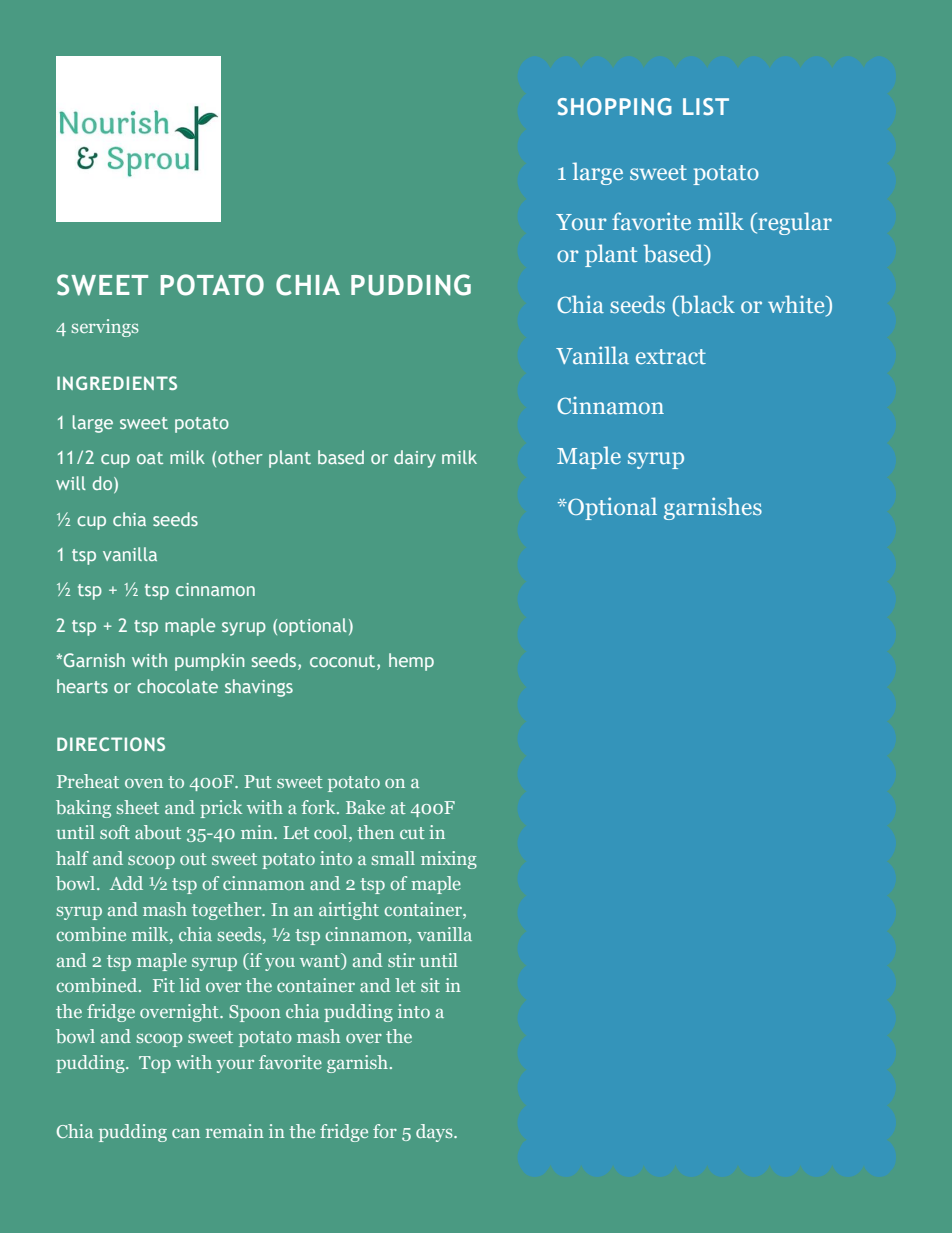 The height and width of the screenshot is (1233, 952). I want to click on hemp, so click(411, 662).
